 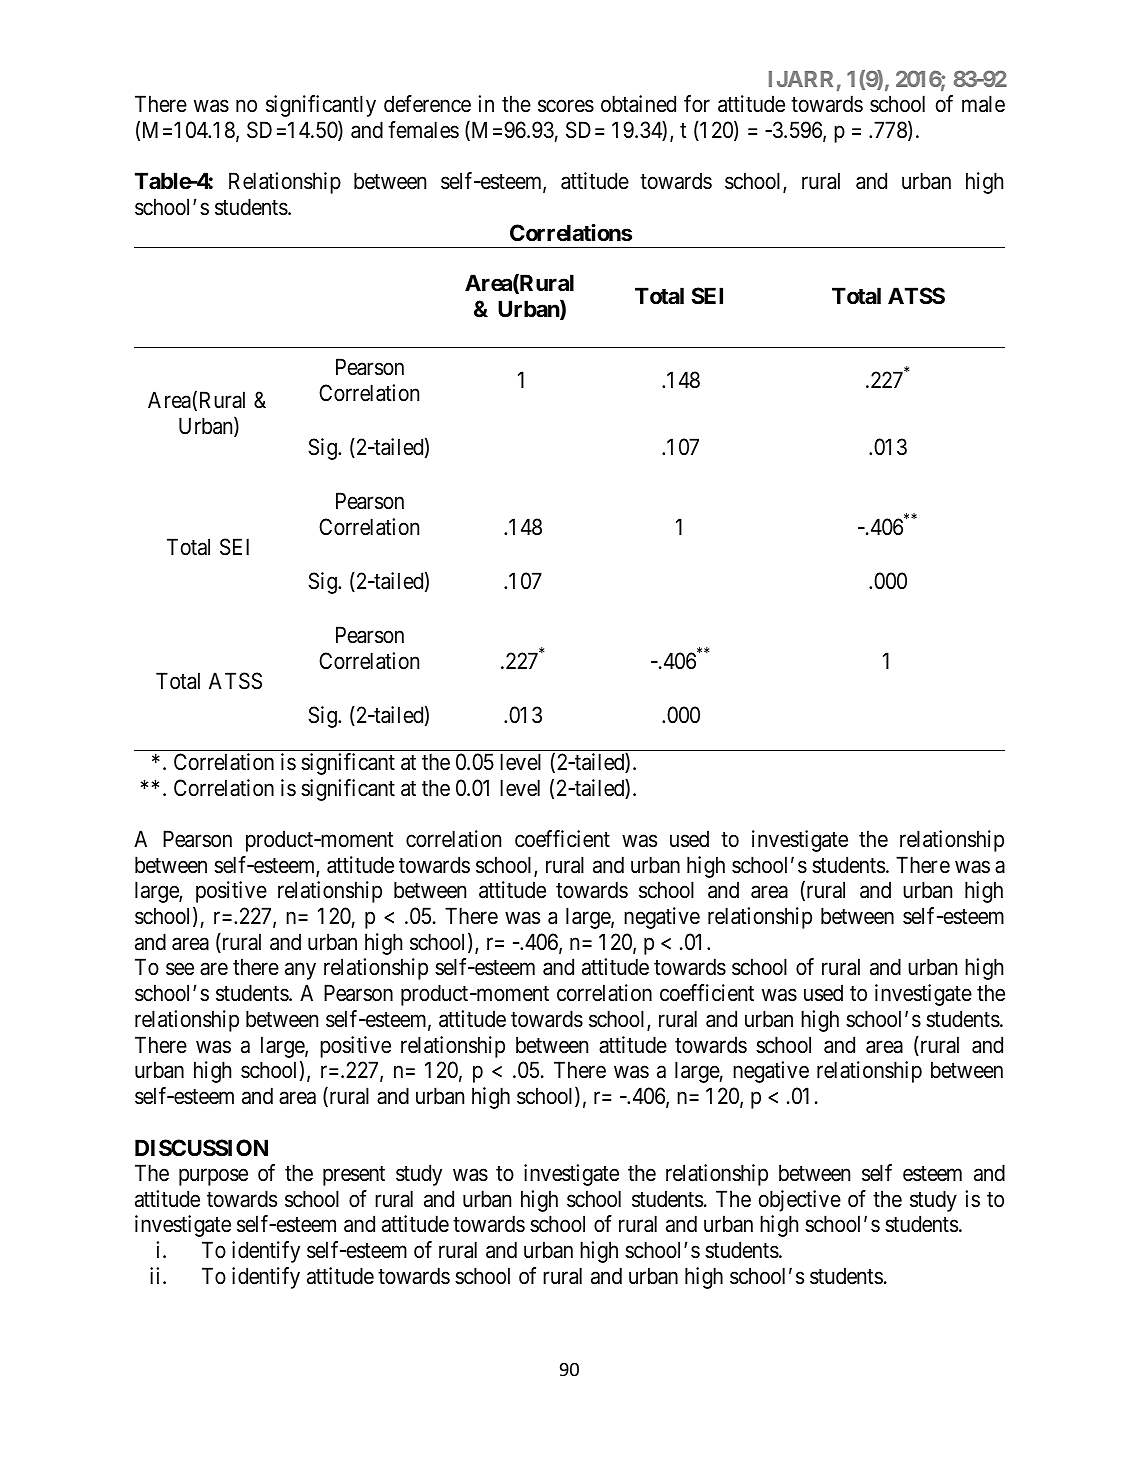 What do you see at coordinates (800, 1201) in the screenshot?
I see `objective` at bounding box center [800, 1201].
